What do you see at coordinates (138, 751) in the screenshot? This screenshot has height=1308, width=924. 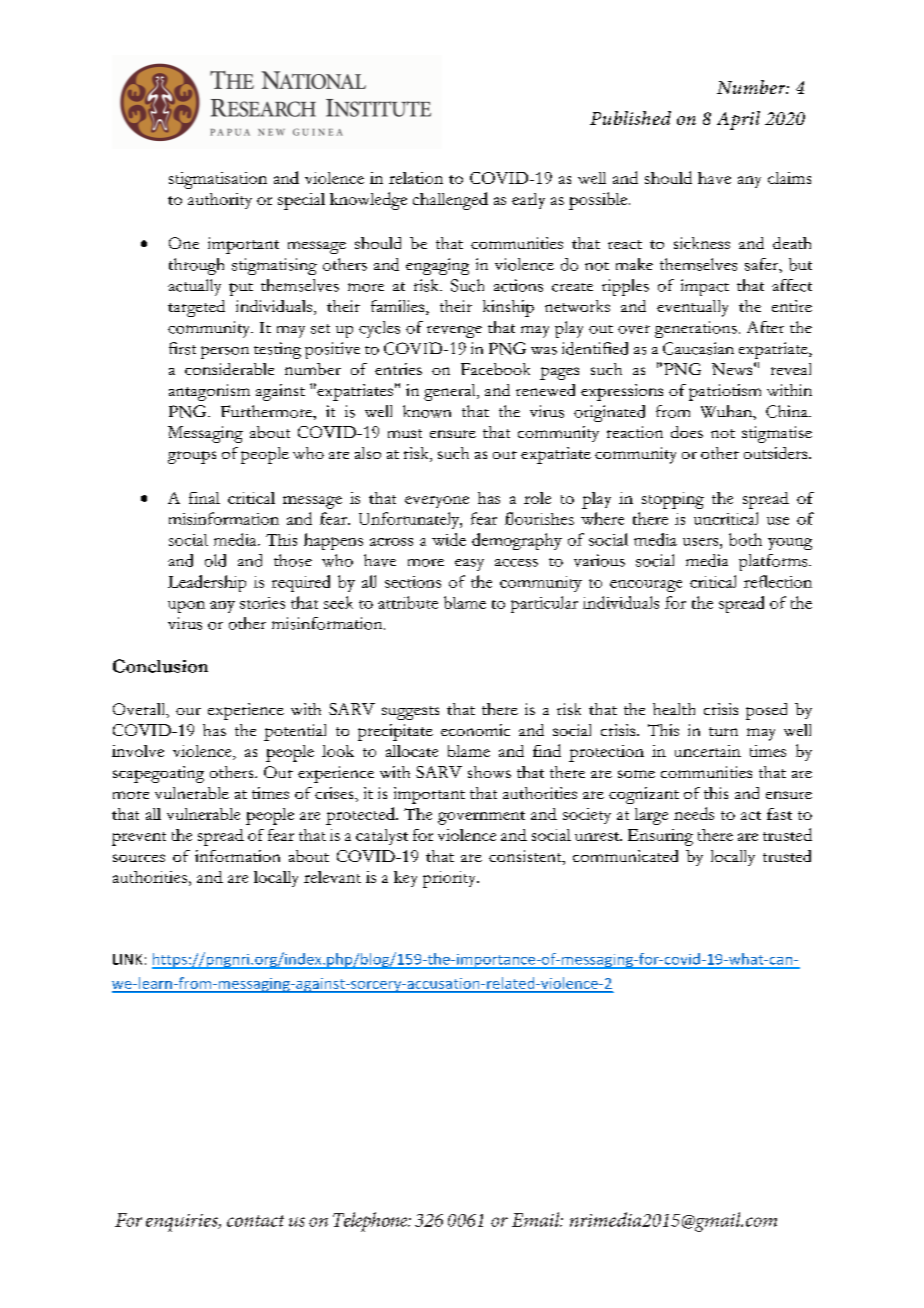 I see `involve` at bounding box center [138, 751].
